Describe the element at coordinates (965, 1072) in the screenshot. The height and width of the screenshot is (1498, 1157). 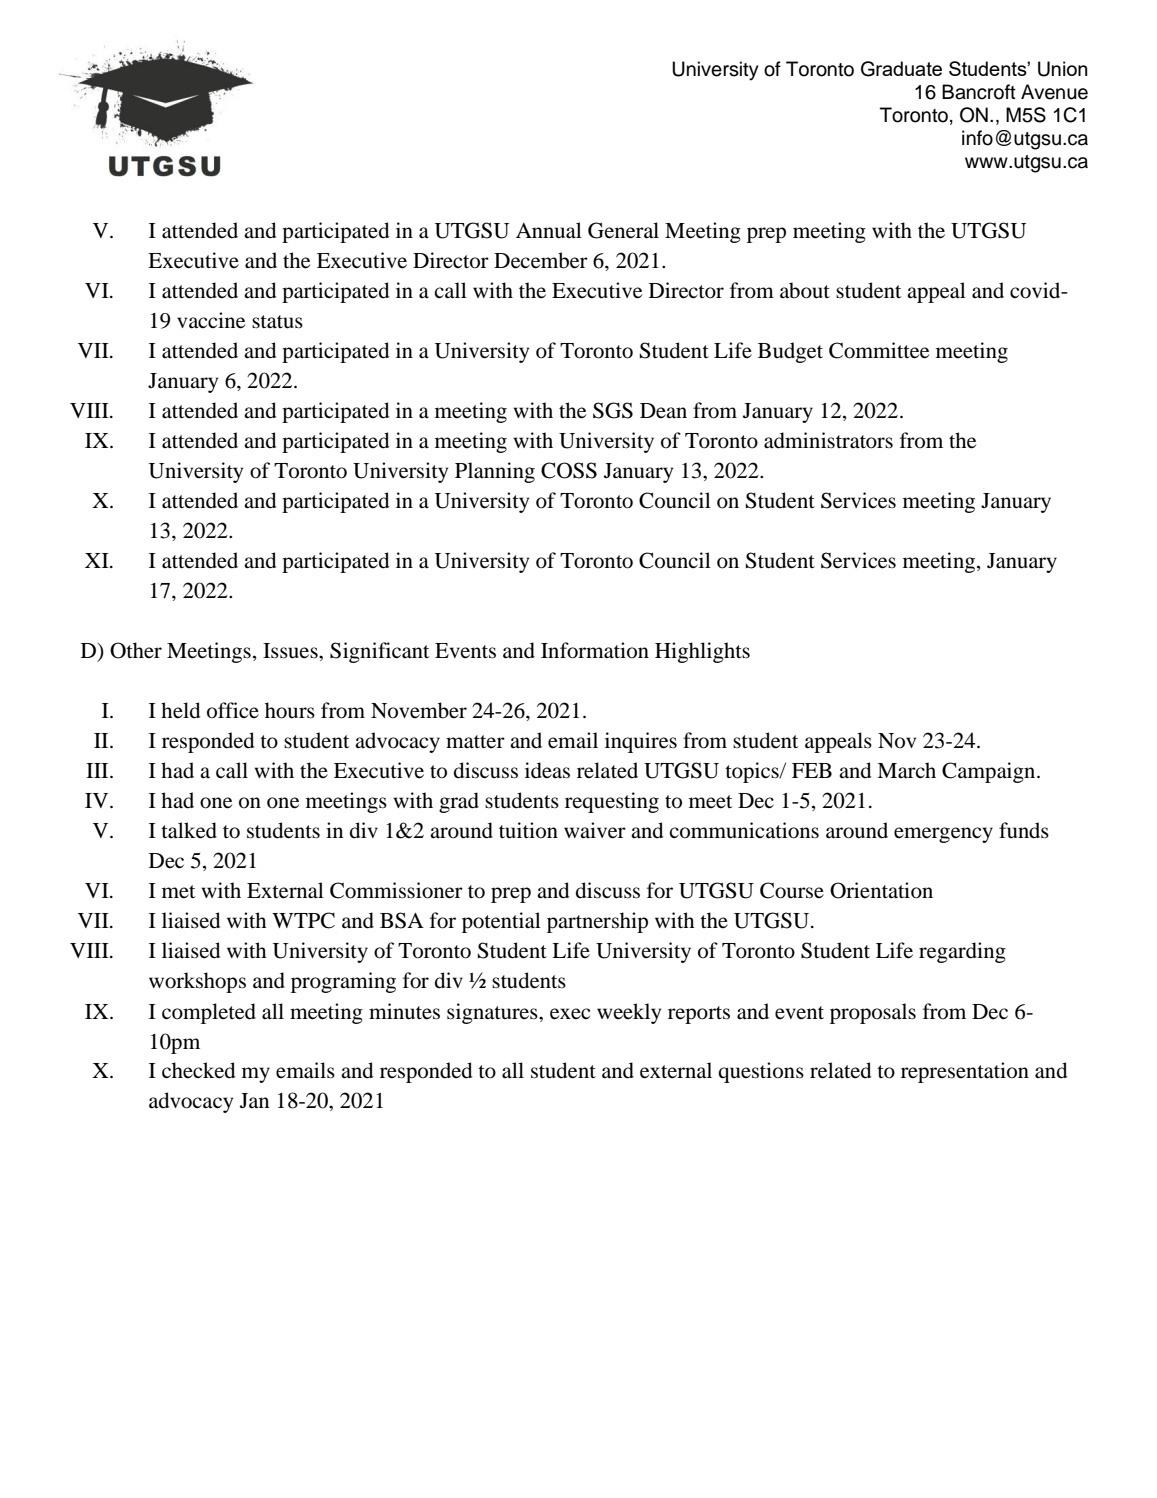
I see `representation` at that location.
